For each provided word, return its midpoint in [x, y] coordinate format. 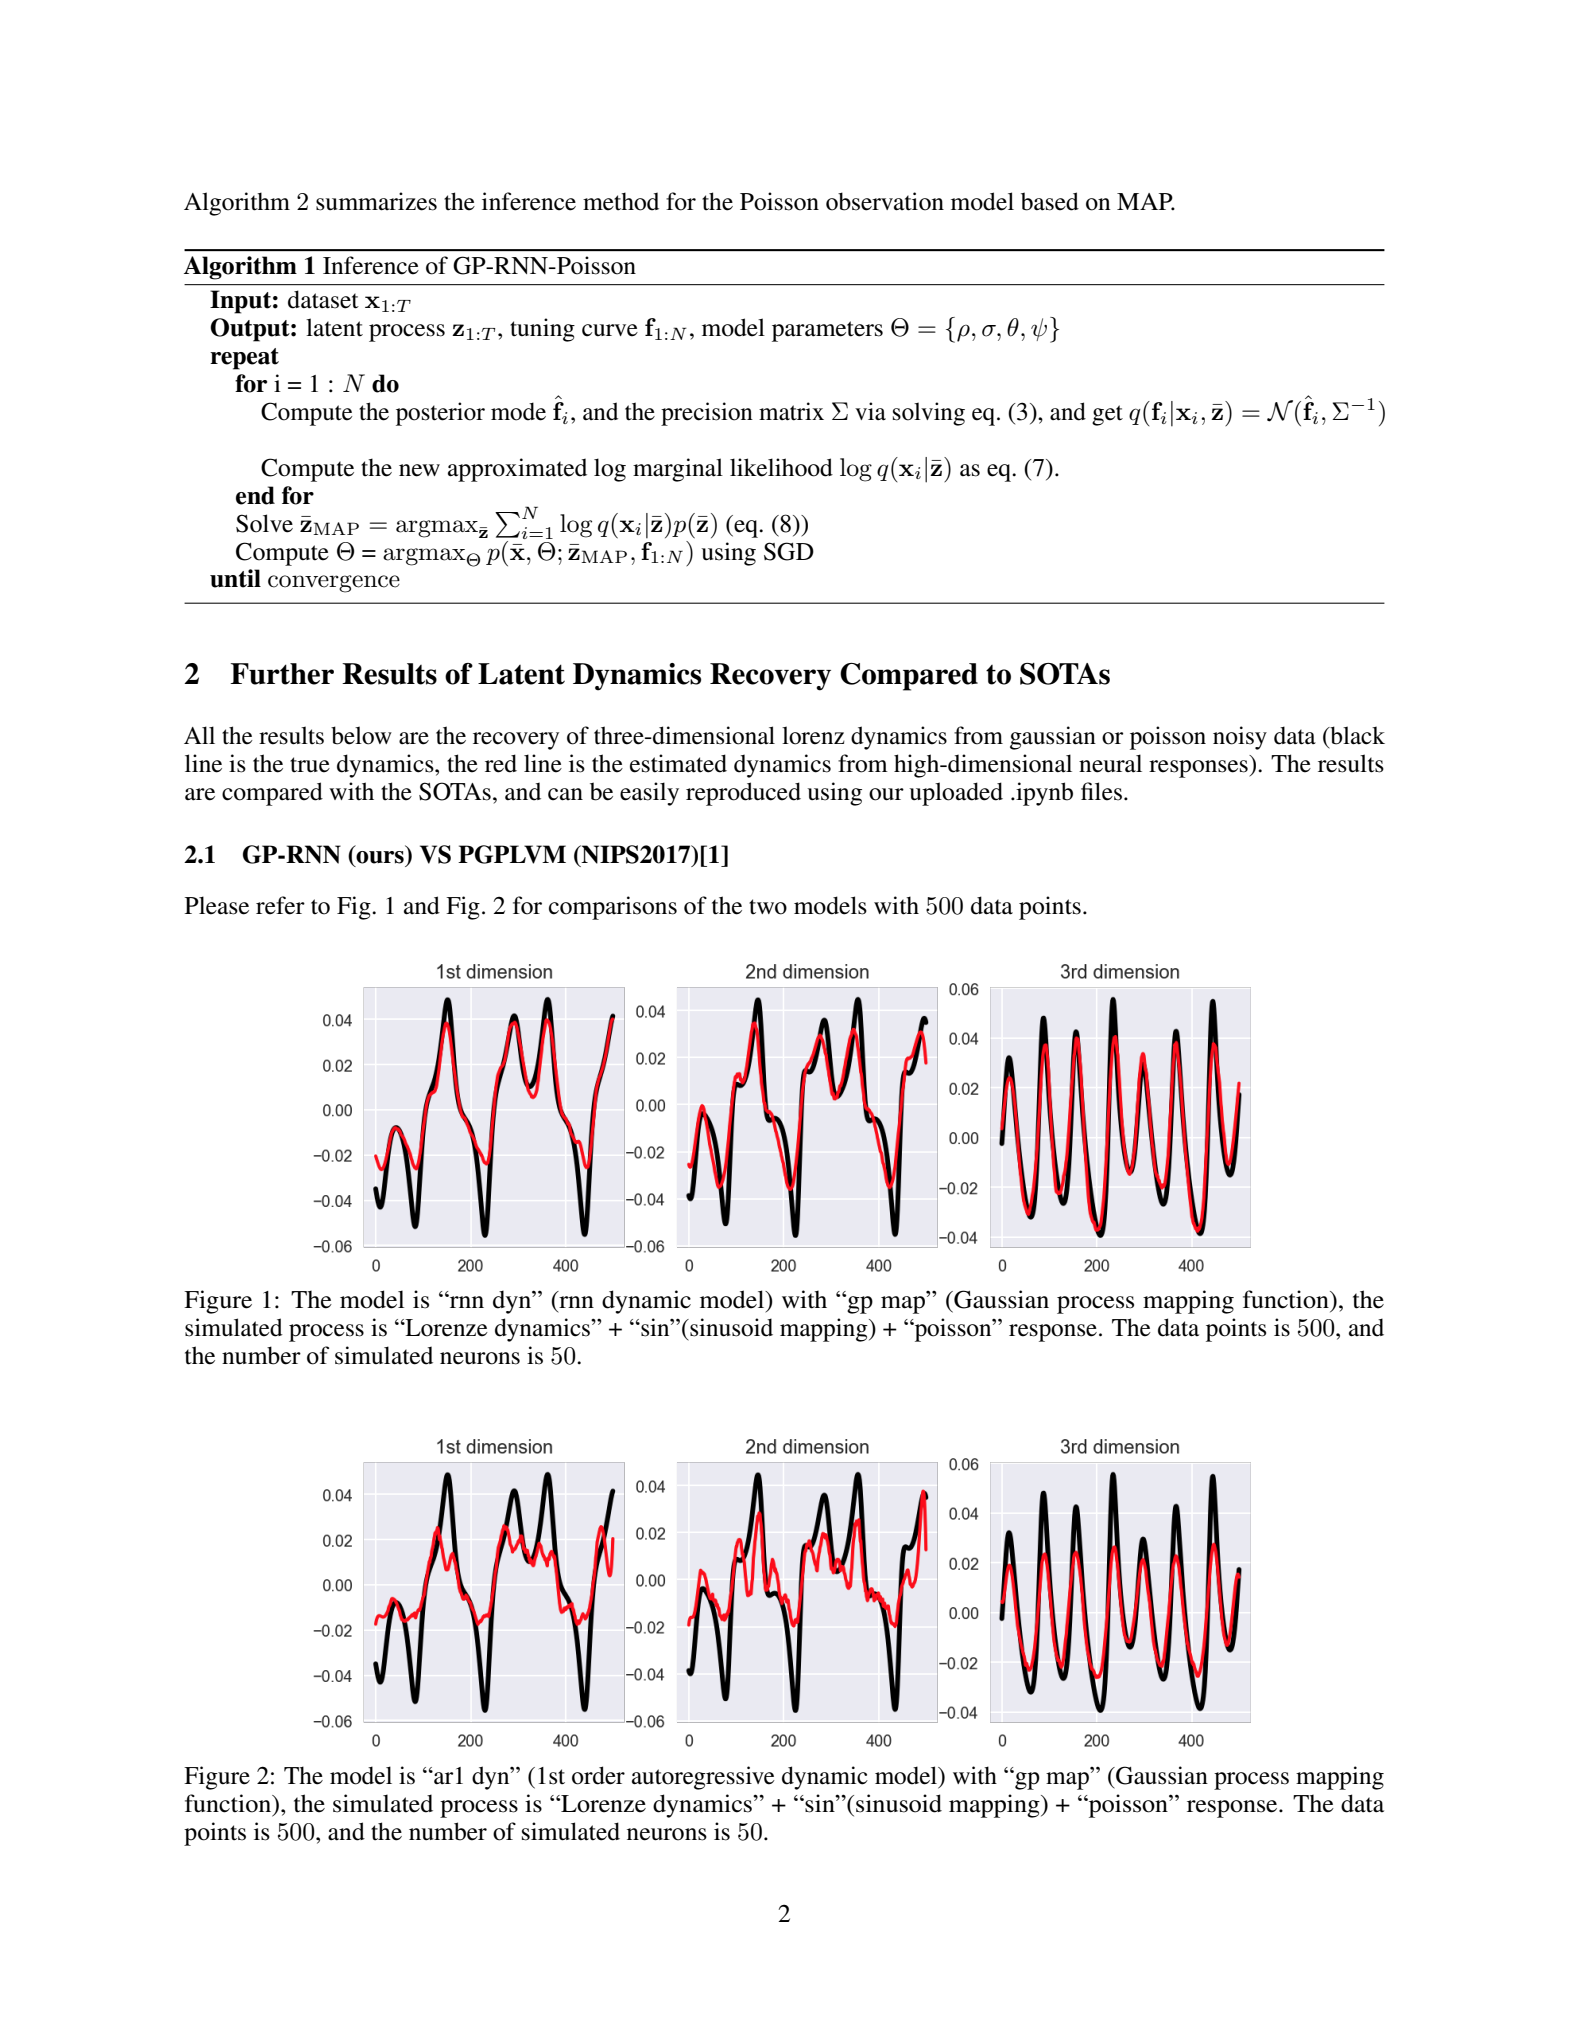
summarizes [376, 201]
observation [885, 201]
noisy [1240, 738]
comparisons [613, 908]
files [1101, 791]
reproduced [743, 794]
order [598, 1775]
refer [280, 905]
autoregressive [703, 1778]
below [361, 735]
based [1050, 201]
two [768, 907]
